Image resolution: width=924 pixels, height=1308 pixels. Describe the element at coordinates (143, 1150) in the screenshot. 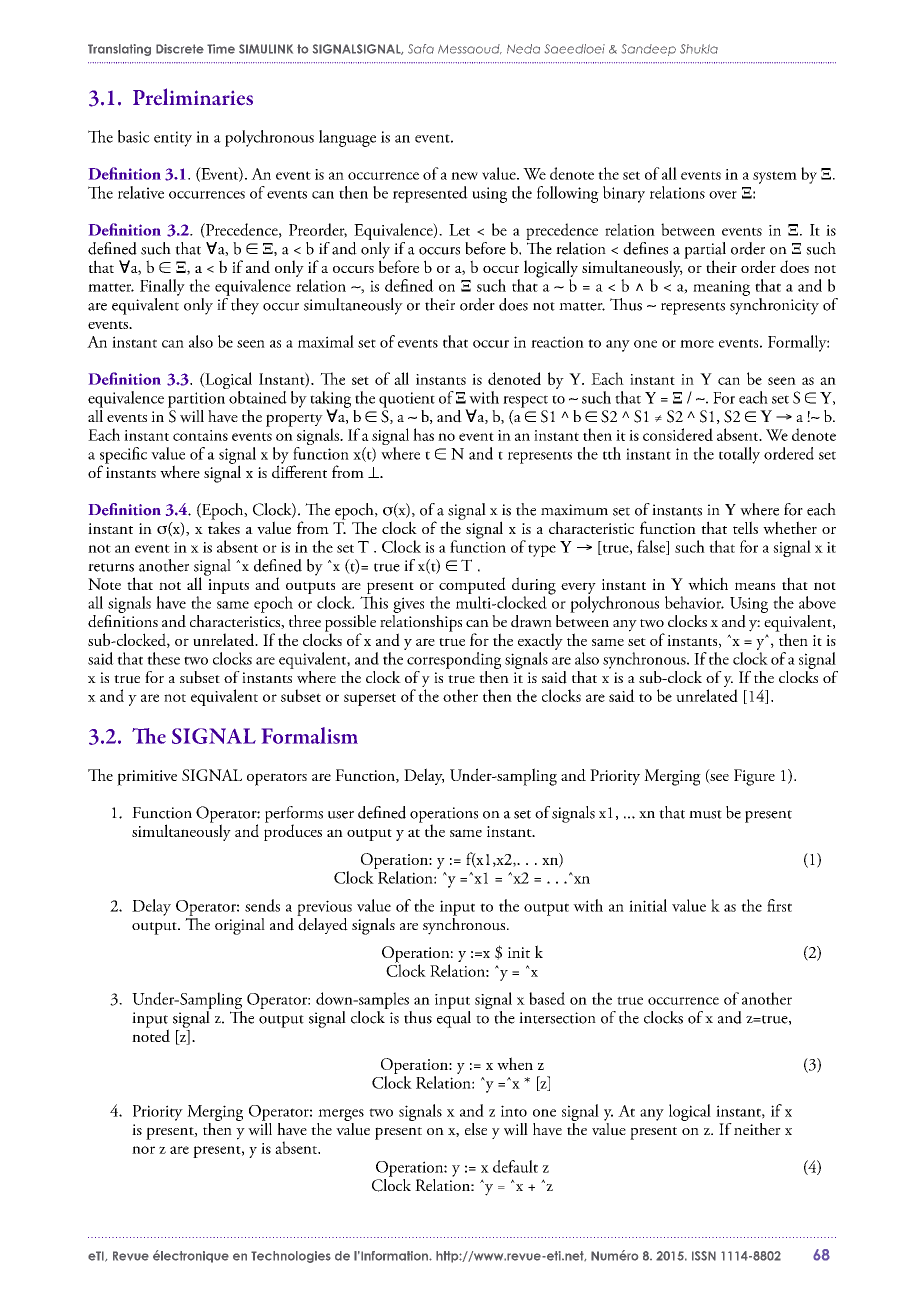

I see `nor` at that location.
